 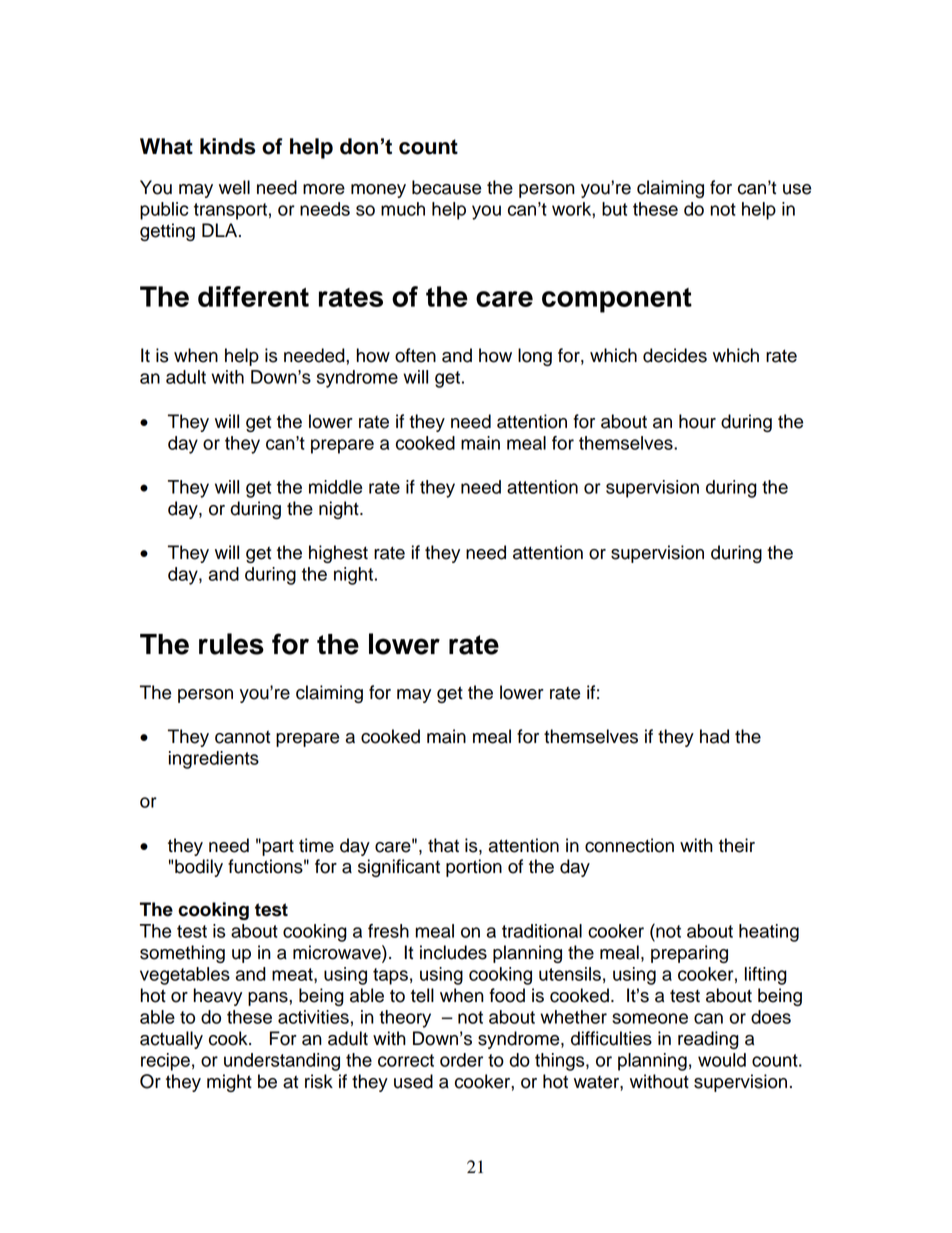 What do you see at coordinates (253, 296) in the image?
I see `different` at bounding box center [253, 296].
